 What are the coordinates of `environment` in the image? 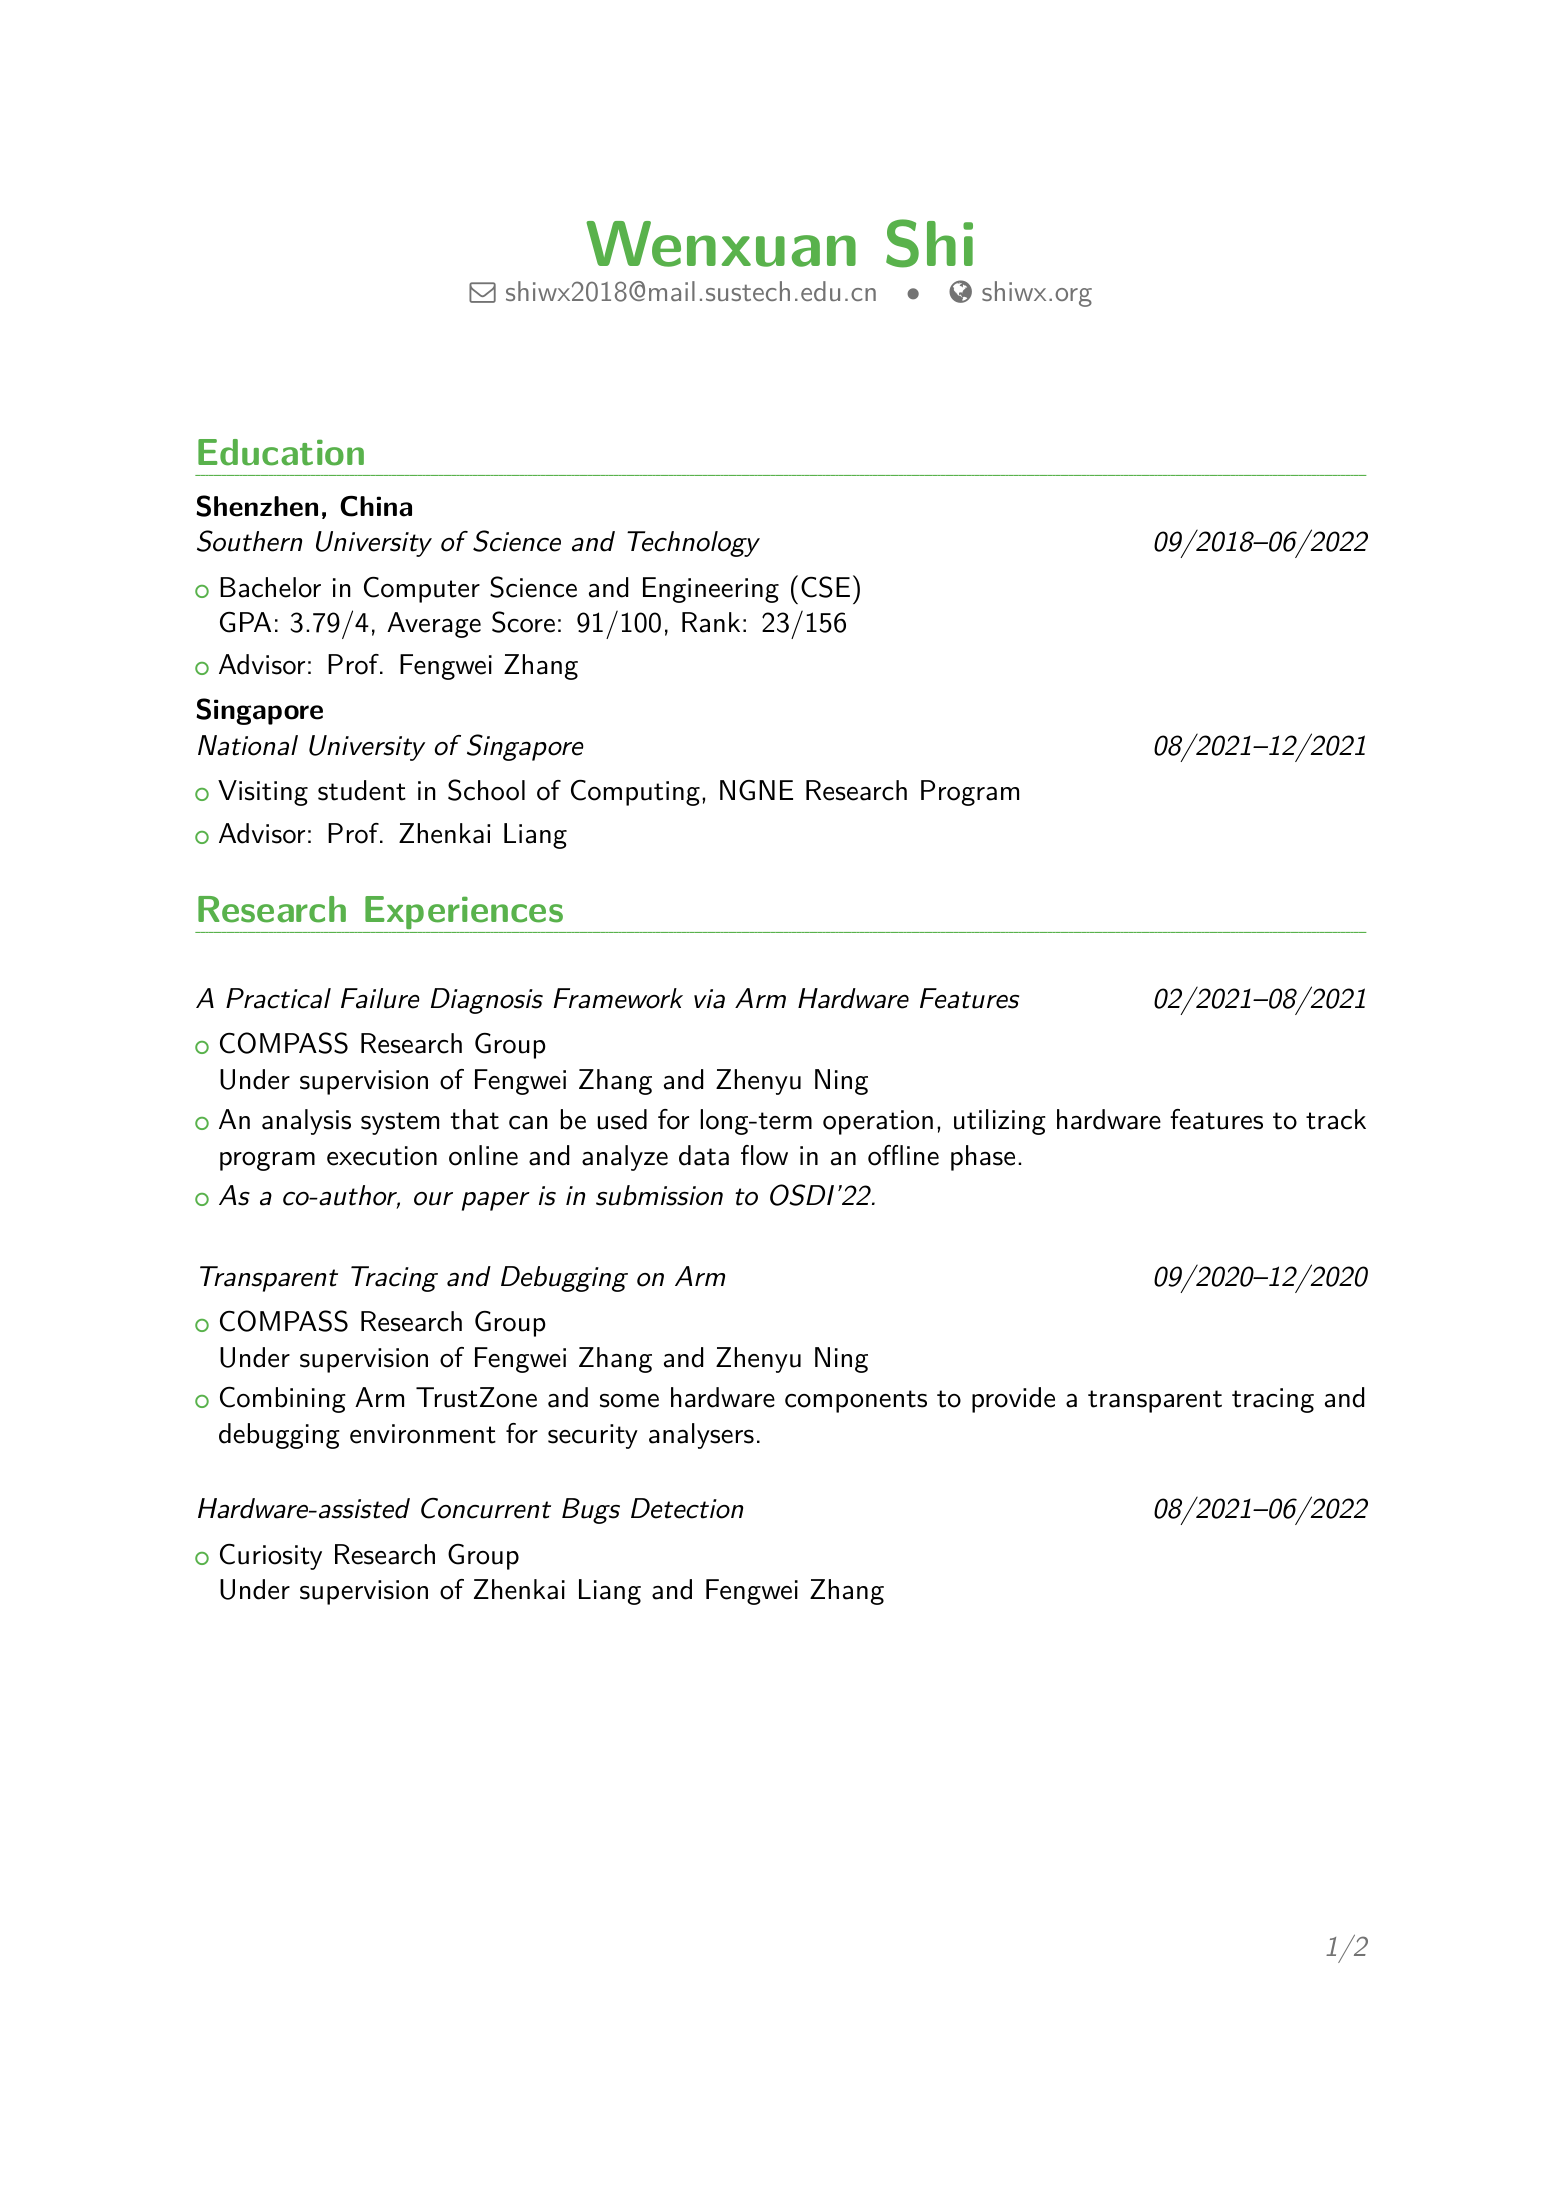 It's located at (423, 1434).
